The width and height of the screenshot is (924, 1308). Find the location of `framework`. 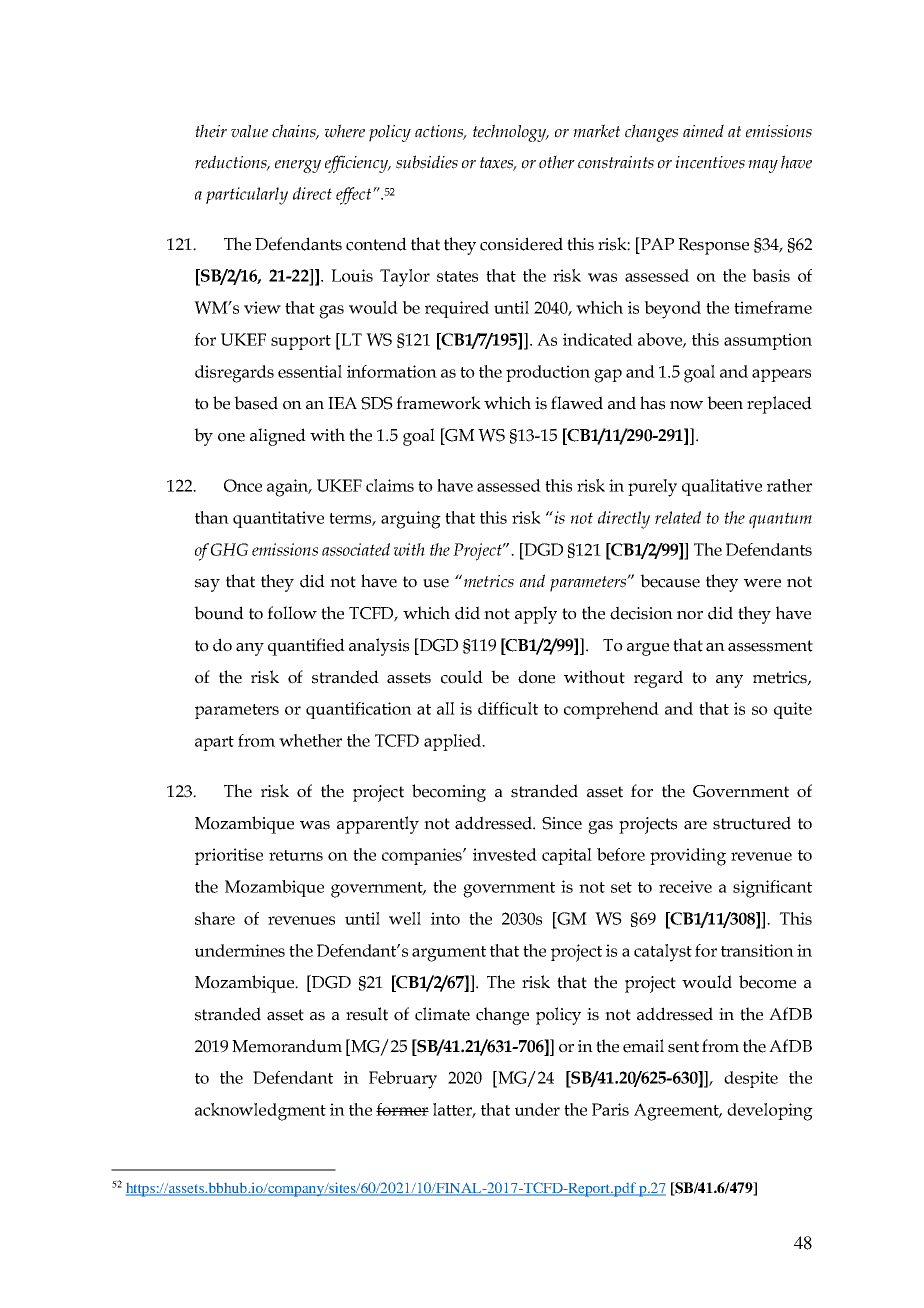

framework is located at coordinates (438, 403).
